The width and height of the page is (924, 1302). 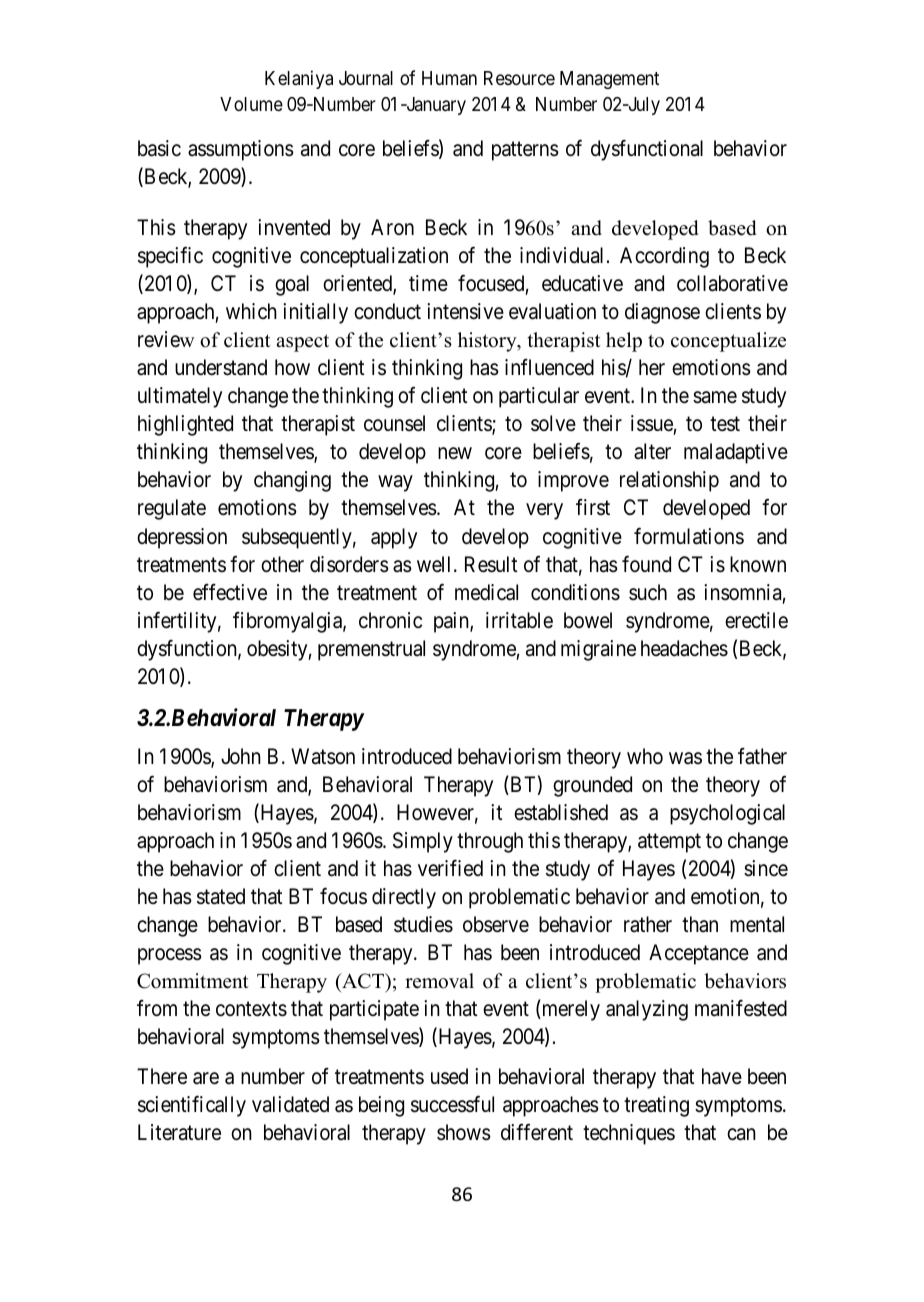 I want to click on are, so click(x=206, y=1078).
